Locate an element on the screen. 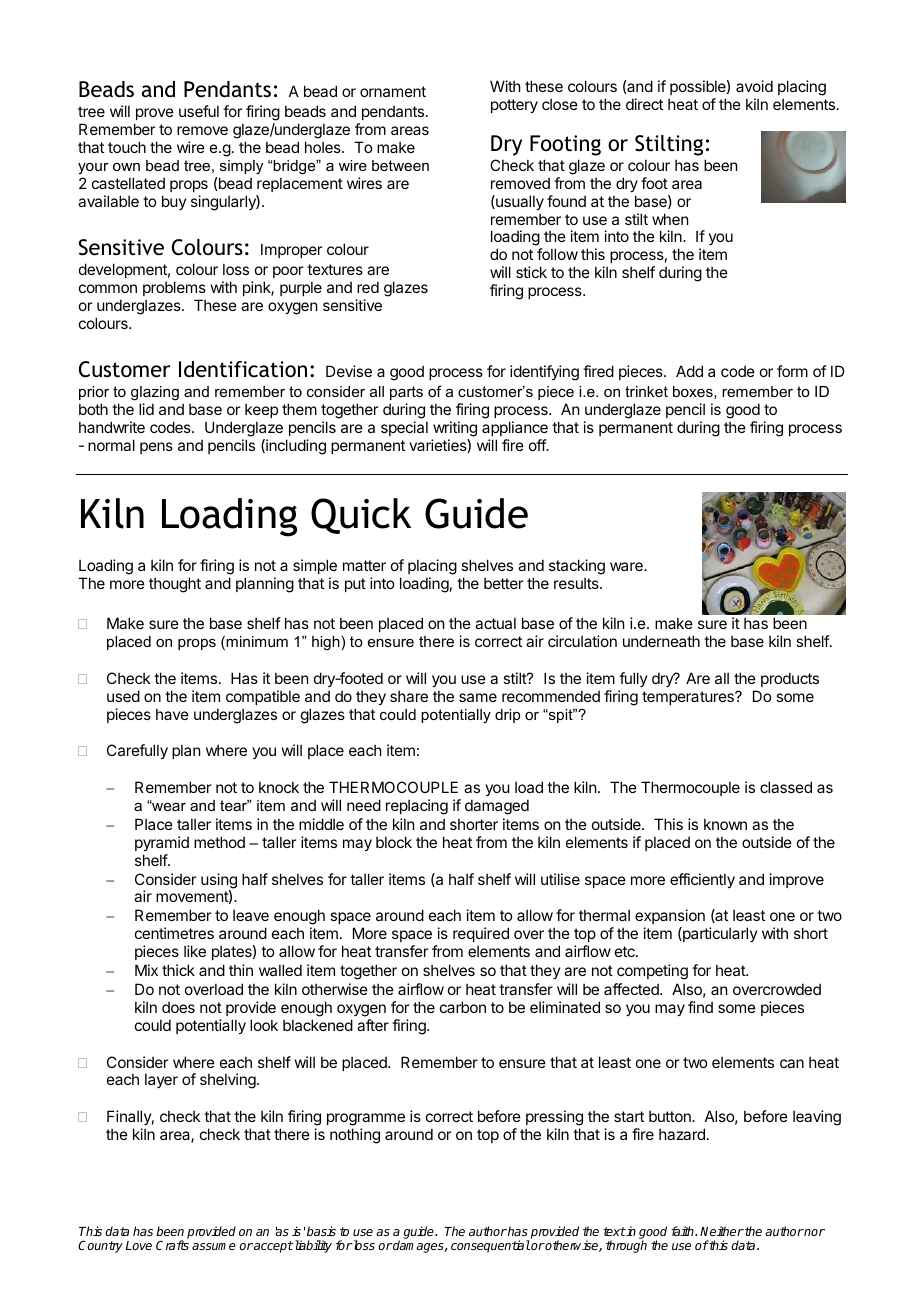 This screenshot has height=1308, width=924. Crafts is located at coordinates (172, 1245).
